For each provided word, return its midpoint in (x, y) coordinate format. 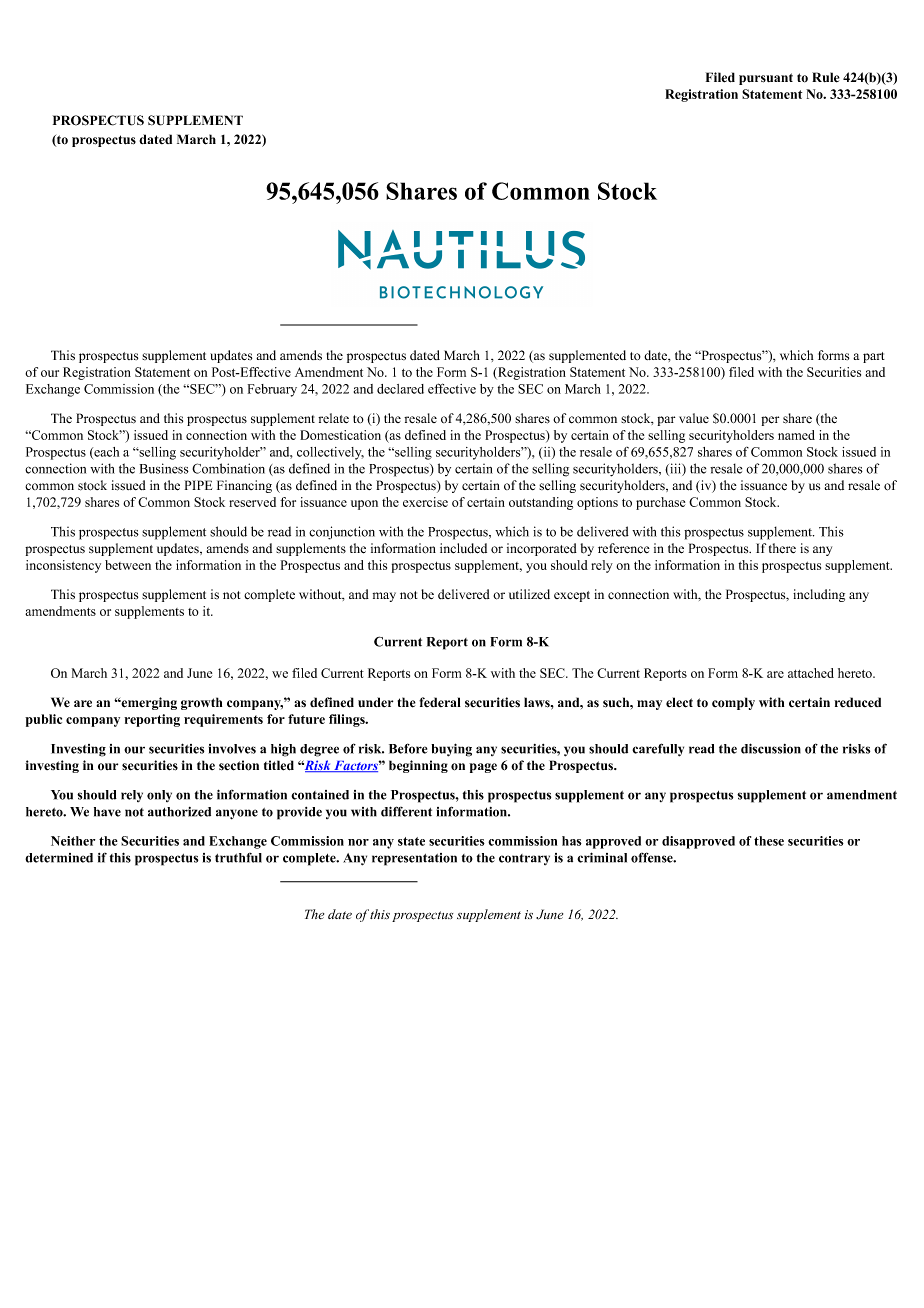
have (107, 812)
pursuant (766, 79)
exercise (425, 502)
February (272, 390)
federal (440, 702)
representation (414, 859)
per (770, 421)
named (796, 435)
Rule (826, 77)
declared (400, 389)
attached (811, 673)
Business (164, 468)
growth (201, 703)
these (769, 841)
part (874, 357)
